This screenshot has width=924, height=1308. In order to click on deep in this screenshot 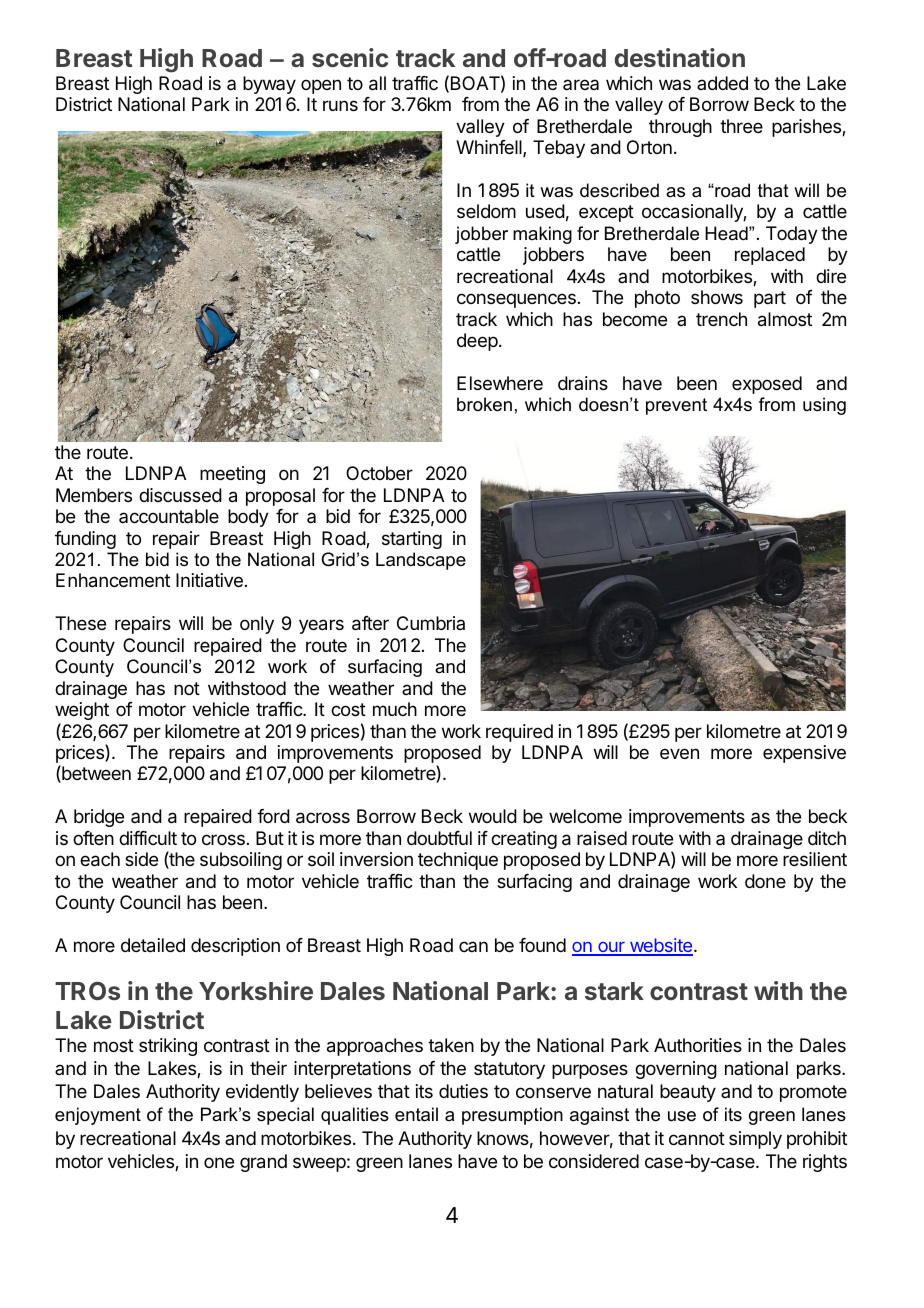, I will do `click(477, 342)`.
